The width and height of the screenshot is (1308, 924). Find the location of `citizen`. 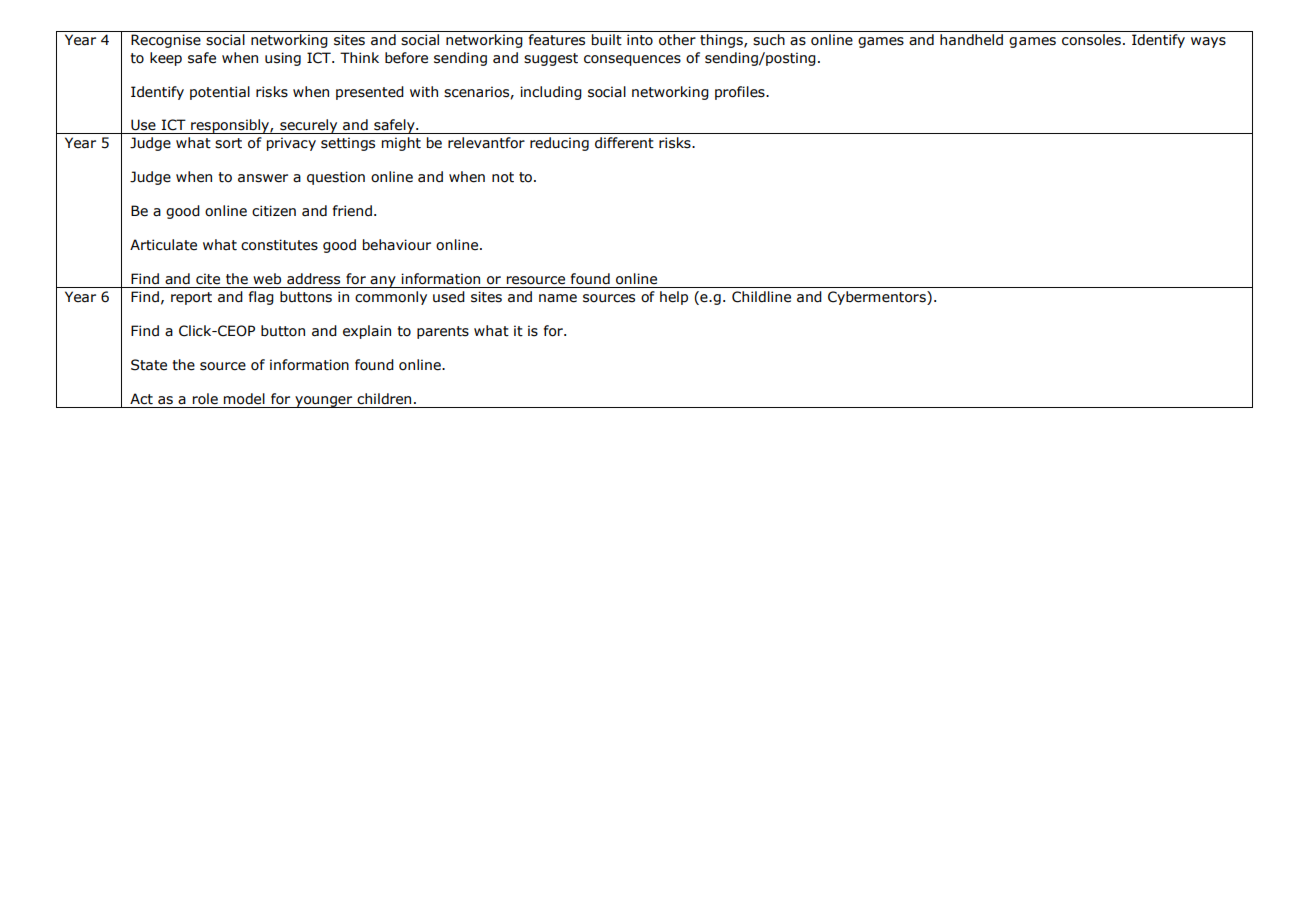

citizen is located at coordinates (274, 211).
